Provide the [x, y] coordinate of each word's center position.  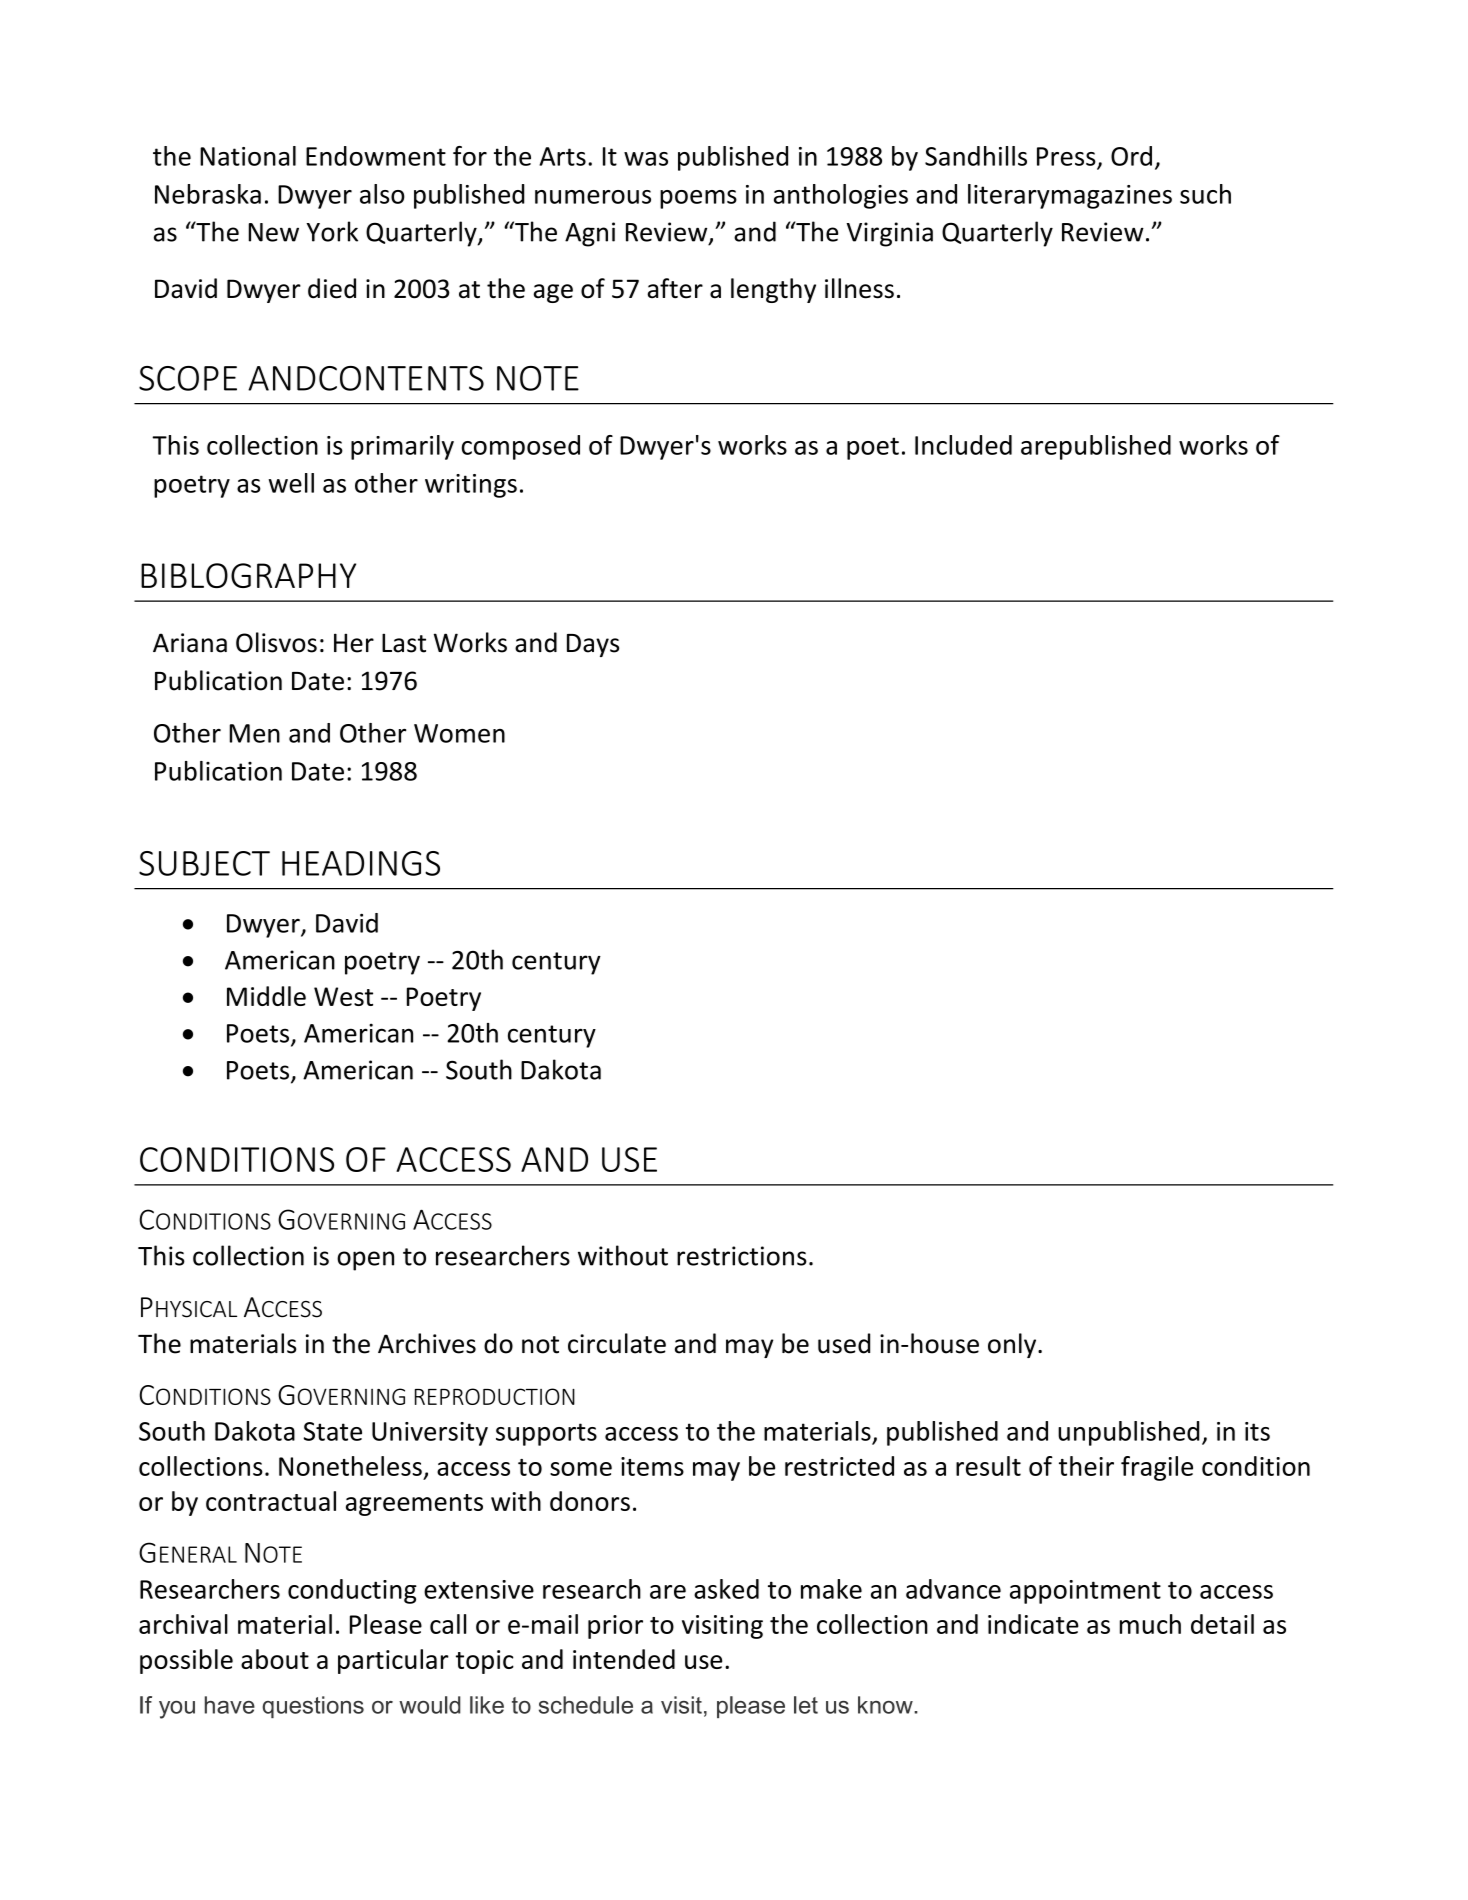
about [275, 1659]
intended [624, 1659]
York [332, 231]
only [1013, 1345]
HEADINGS [361, 863]
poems [698, 199]
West [343, 996]
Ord [1131, 156]
